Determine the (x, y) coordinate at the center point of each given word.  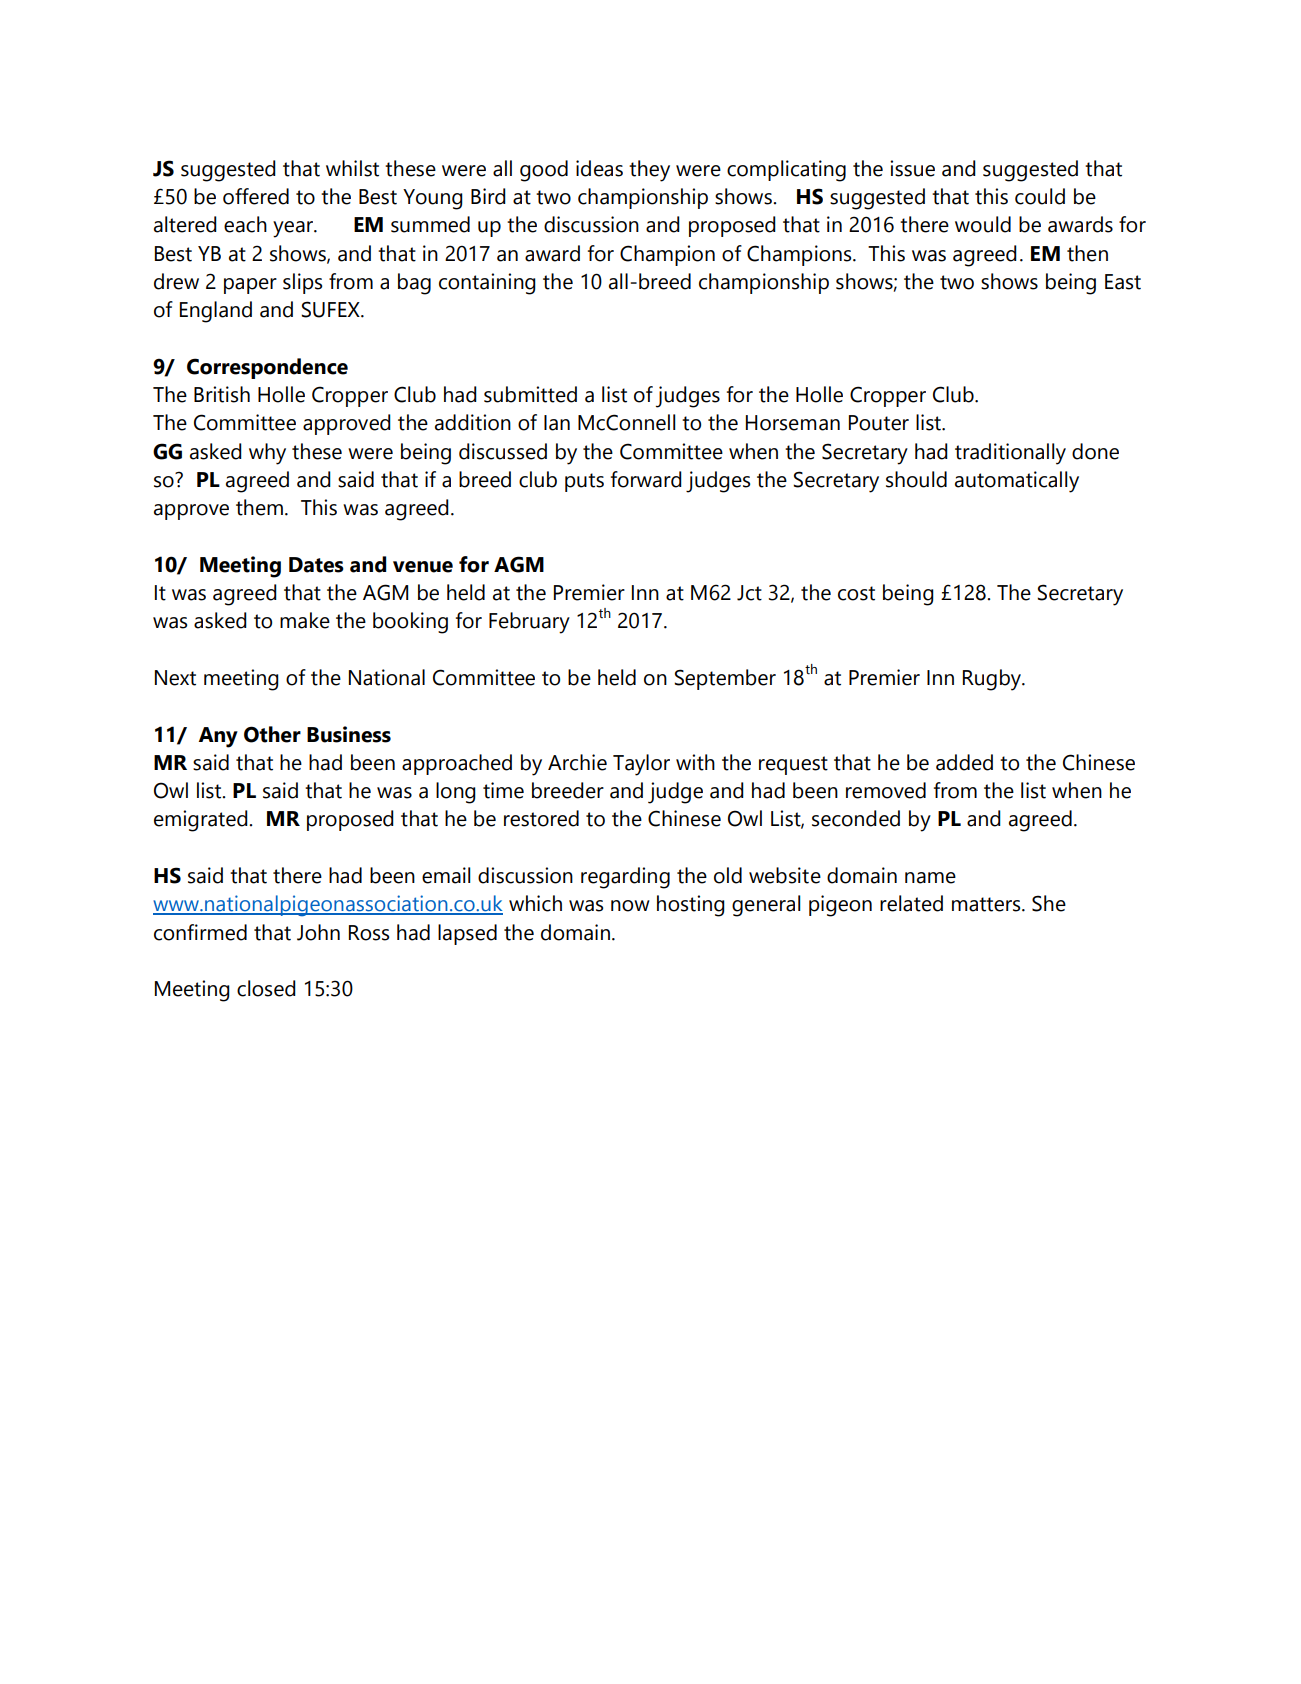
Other (272, 734)
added (964, 762)
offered (256, 196)
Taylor (641, 765)
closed (266, 988)
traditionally (1010, 454)
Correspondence (267, 368)
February (529, 623)
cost (856, 593)
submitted (530, 394)
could (1040, 196)
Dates (316, 565)
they (649, 171)
